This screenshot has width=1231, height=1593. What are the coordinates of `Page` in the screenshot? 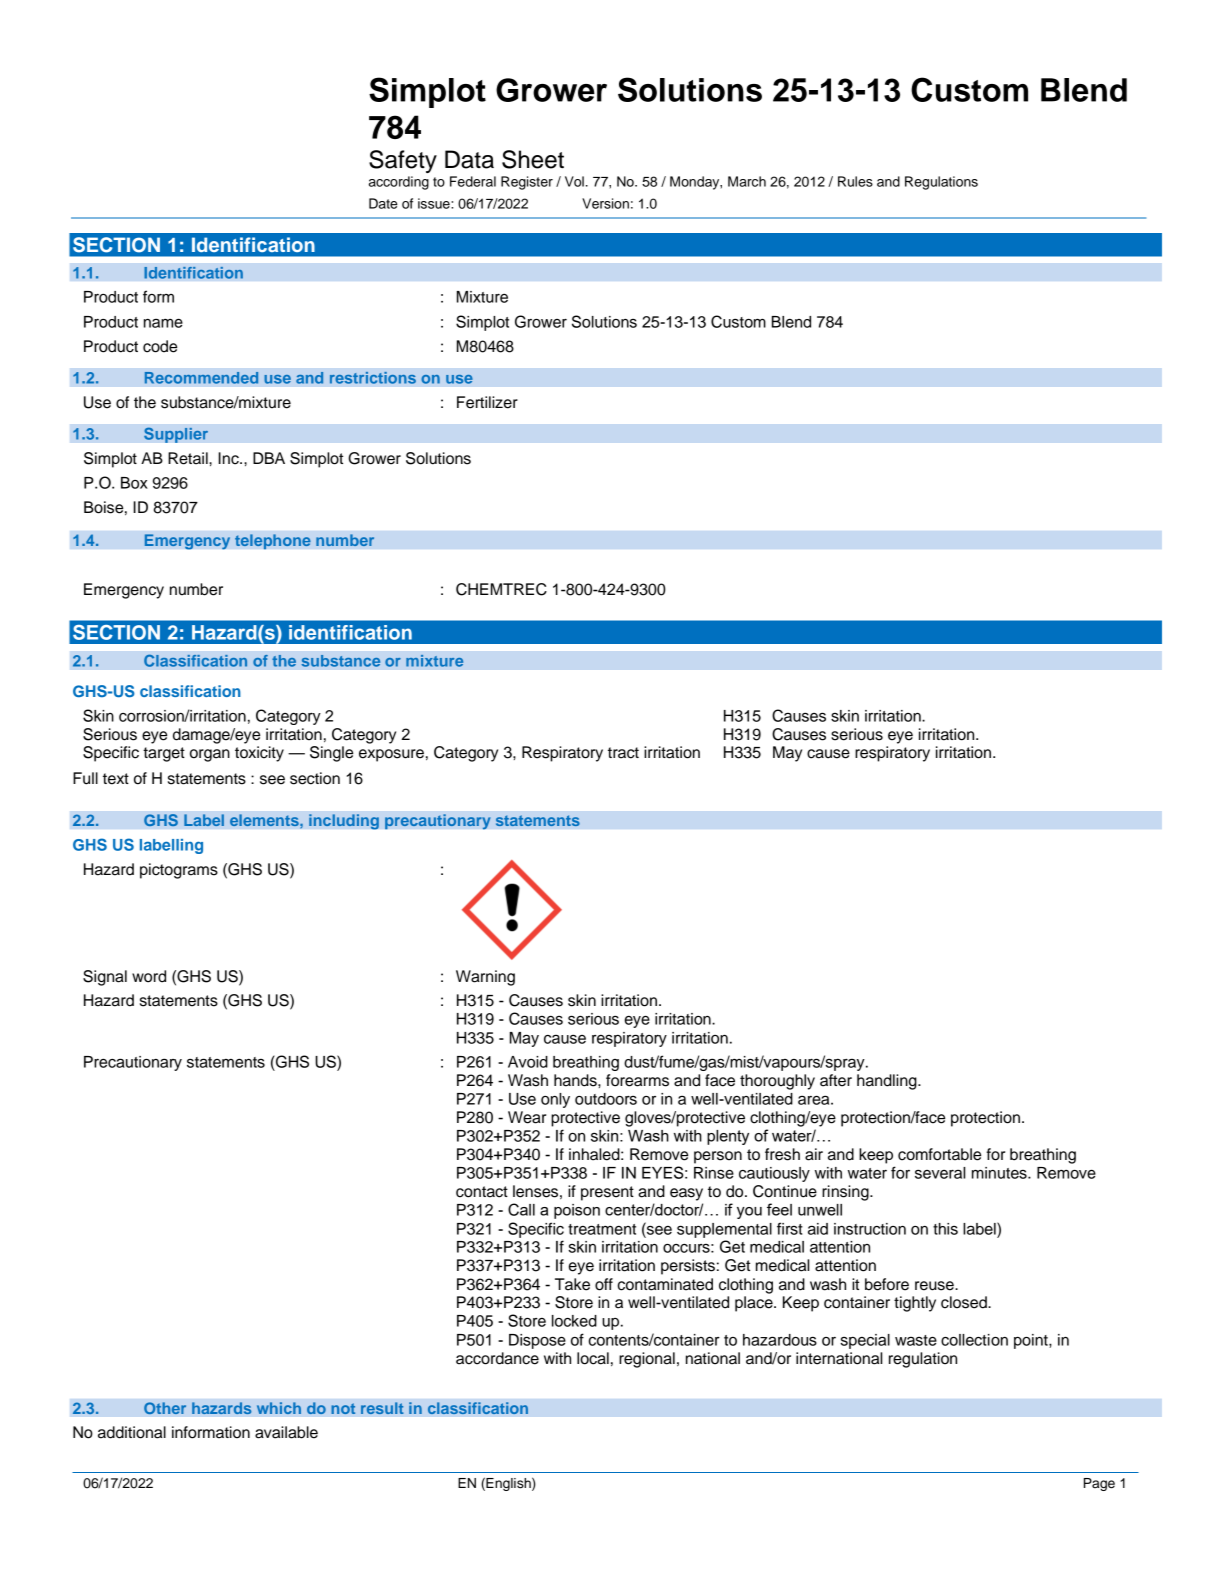 It's located at (1099, 1484).
